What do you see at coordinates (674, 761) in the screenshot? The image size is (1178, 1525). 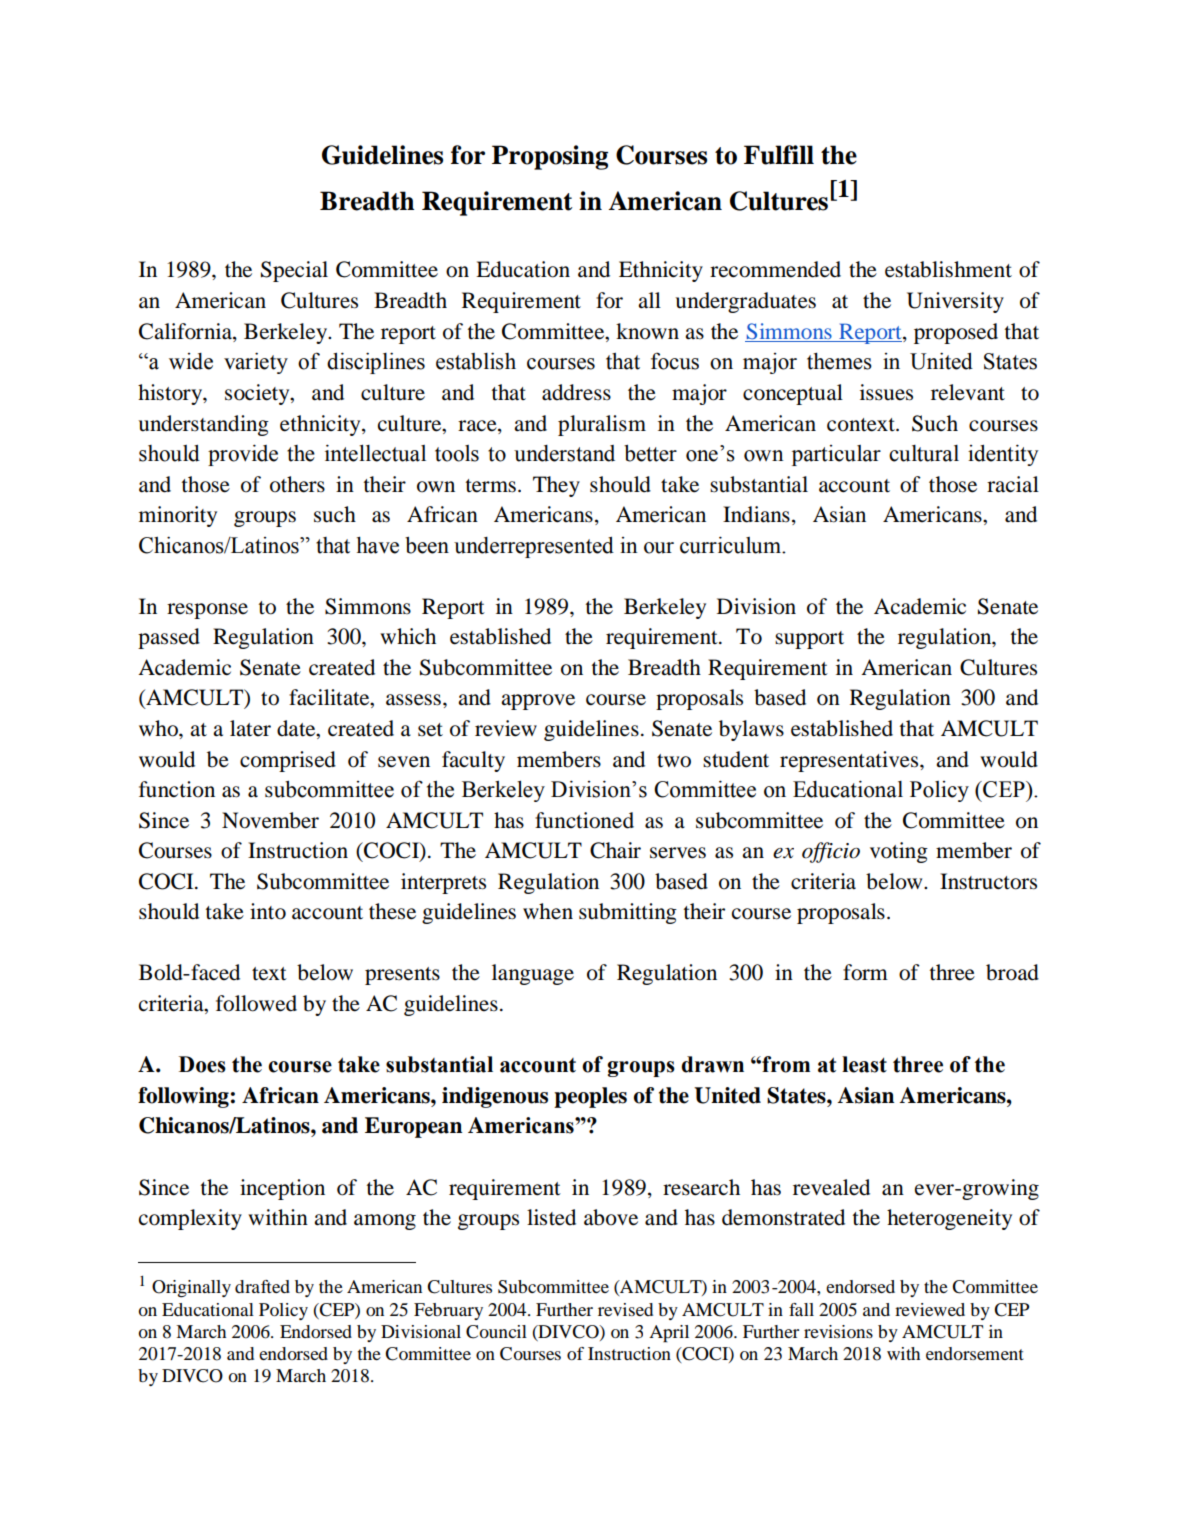 I see `two` at bounding box center [674, 761].
